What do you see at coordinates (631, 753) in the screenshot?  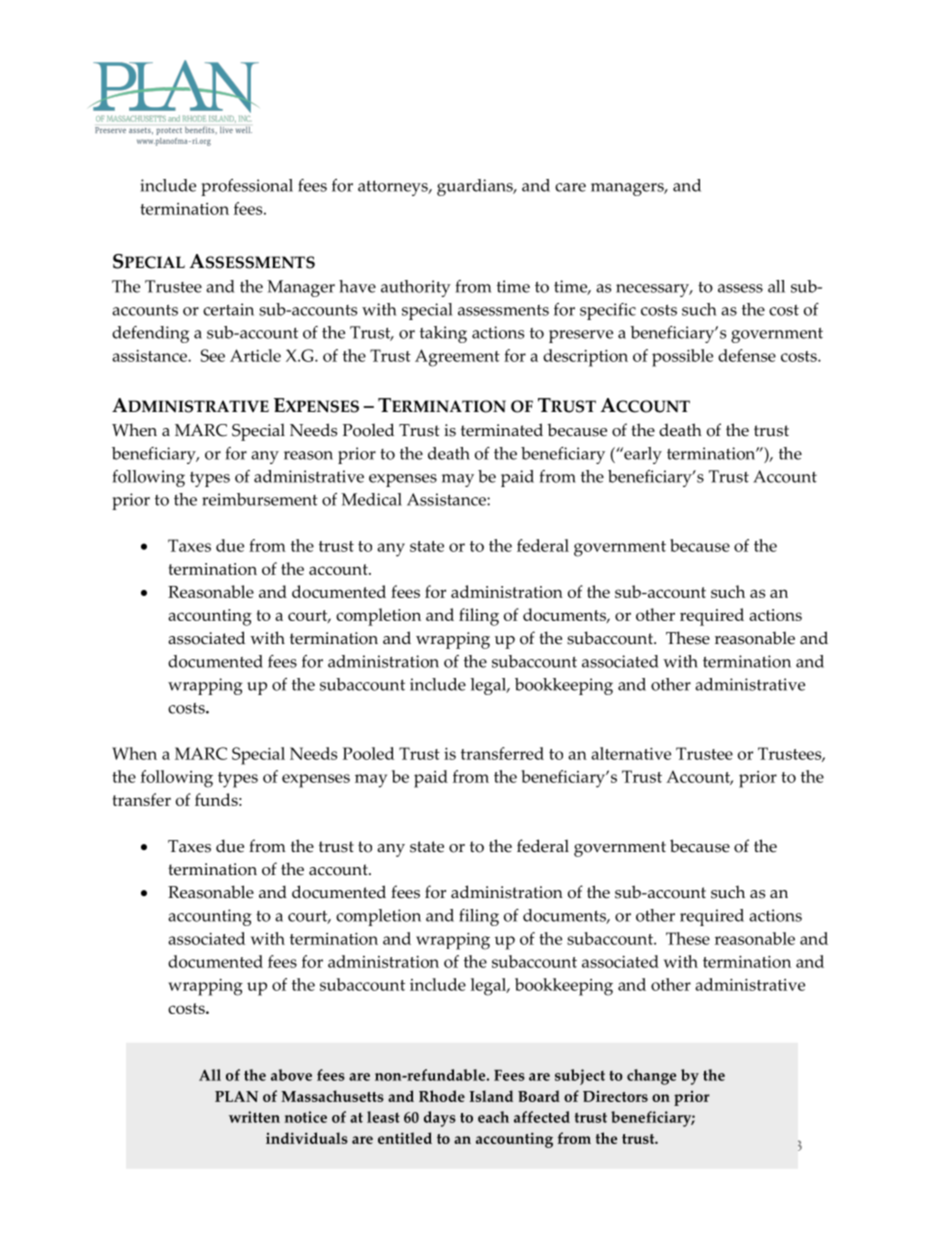 I see `alternative` at bounding box center [631, 753].
